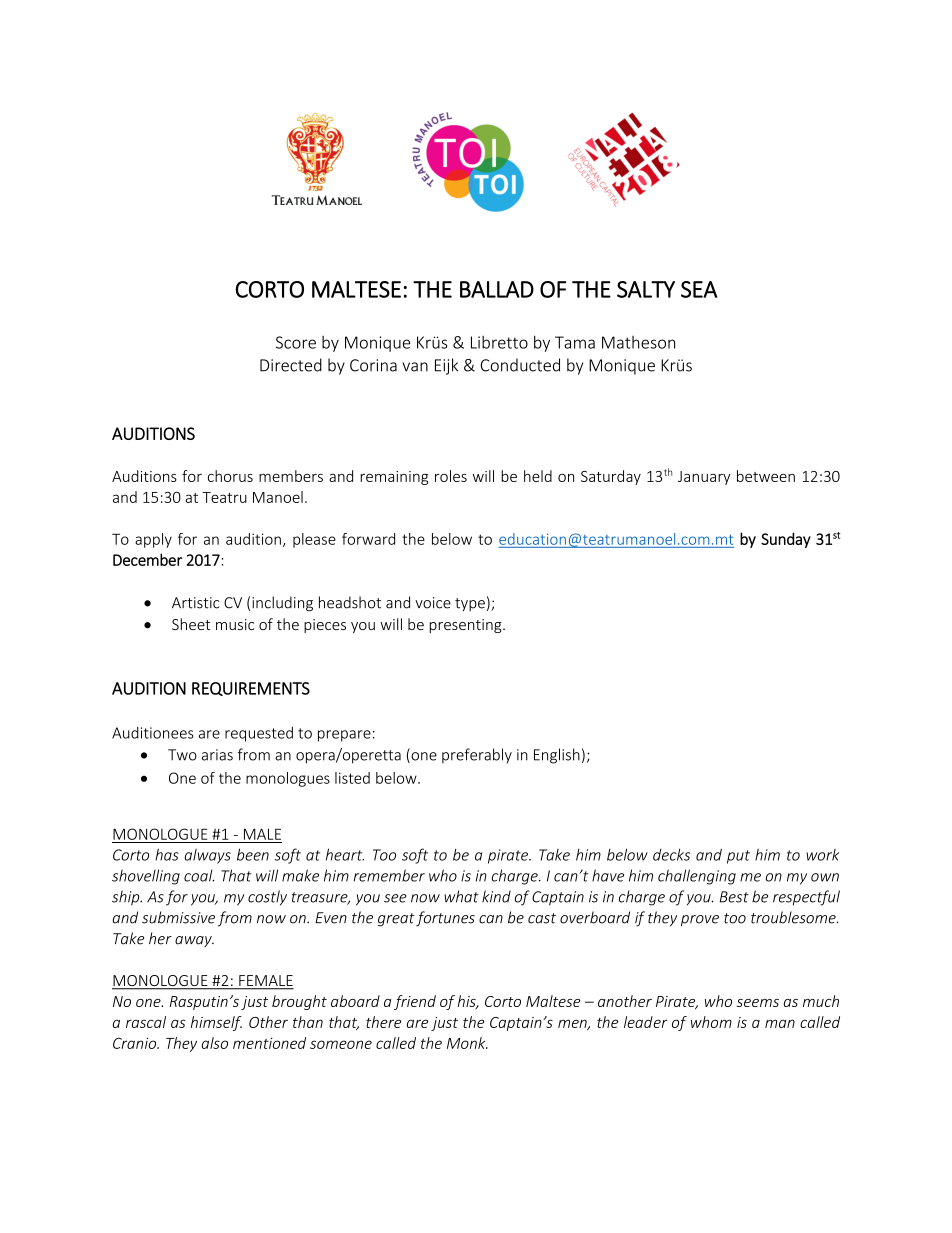 The height and width of the screenshot is (1233, 952). I want to click on apply, so click(153, 540).
